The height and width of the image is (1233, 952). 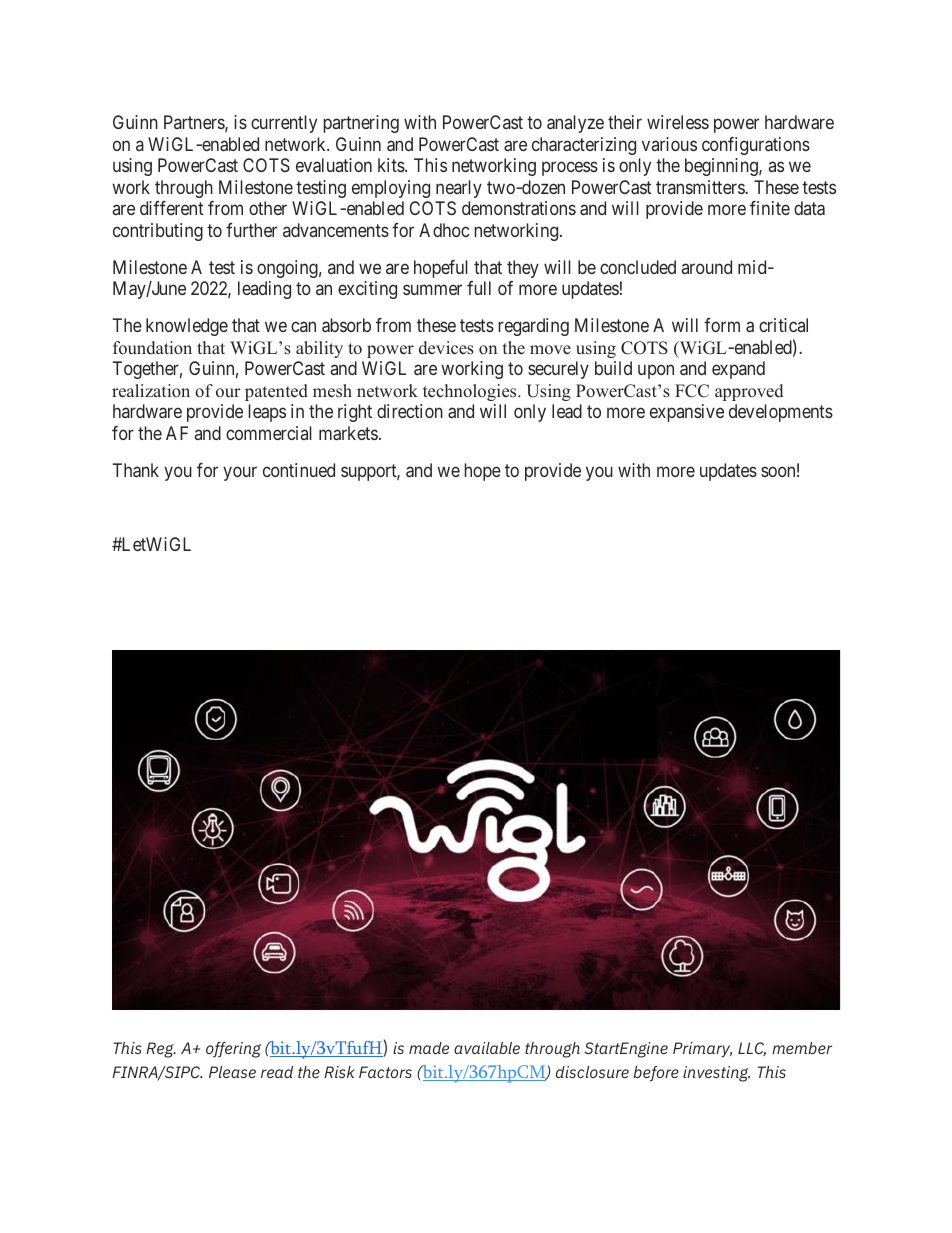 What do you see at coordinates (459, 189) in the image?
I see `nearly` at bounding box center [459, 189].
